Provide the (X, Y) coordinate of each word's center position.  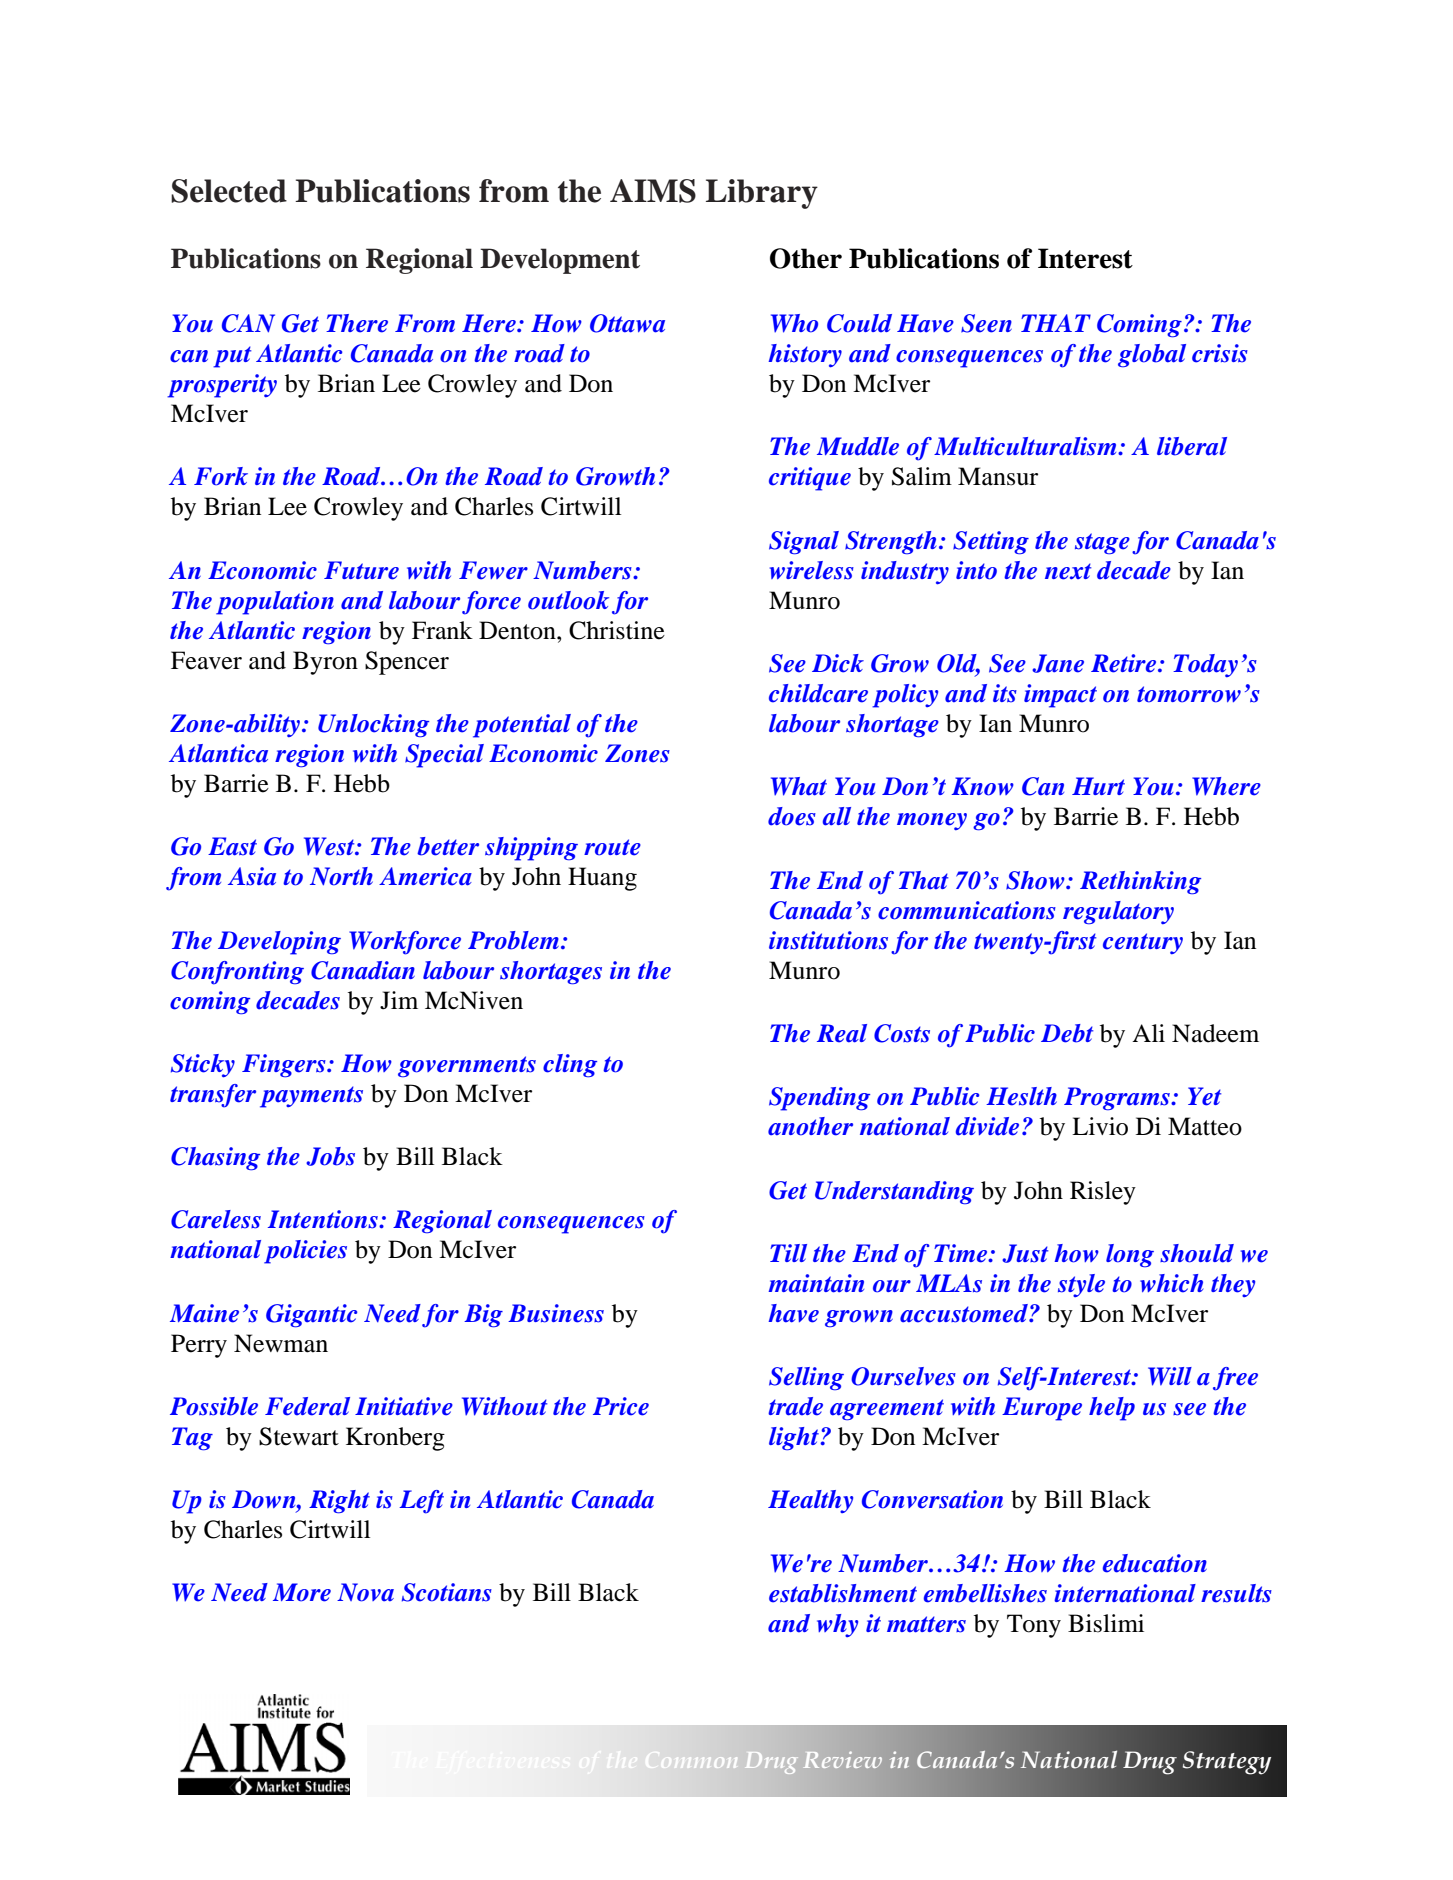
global (1152, 355)
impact (1060, 696)
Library (762, 194)
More (302, 1592)
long (1130, 1255)
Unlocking (373, 725)
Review (842, 1759)
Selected (229, 191)
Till (788, 1253)
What (799, 786)
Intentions (324, 1219)
